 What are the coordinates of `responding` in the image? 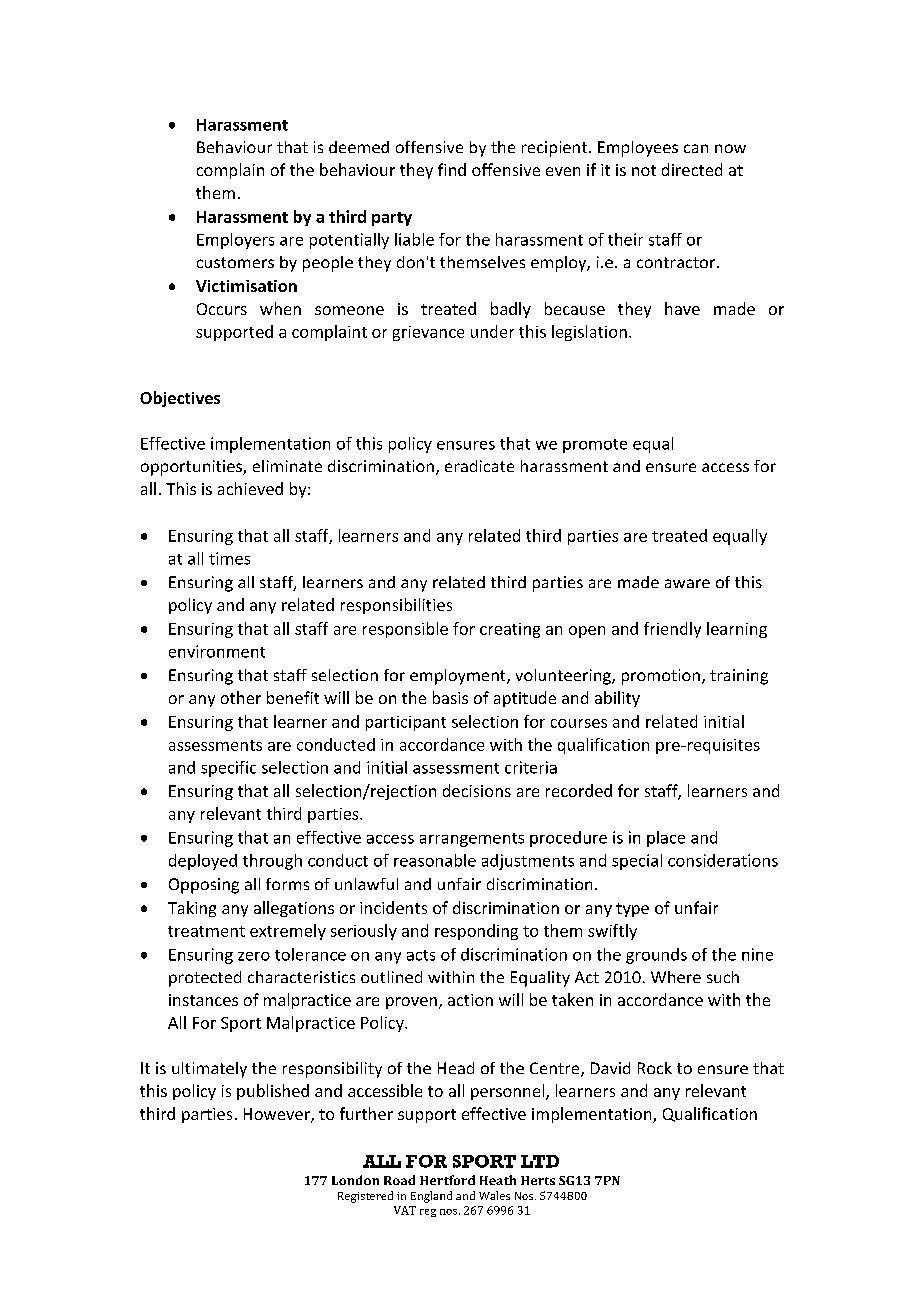 It's located at (476, 932).
